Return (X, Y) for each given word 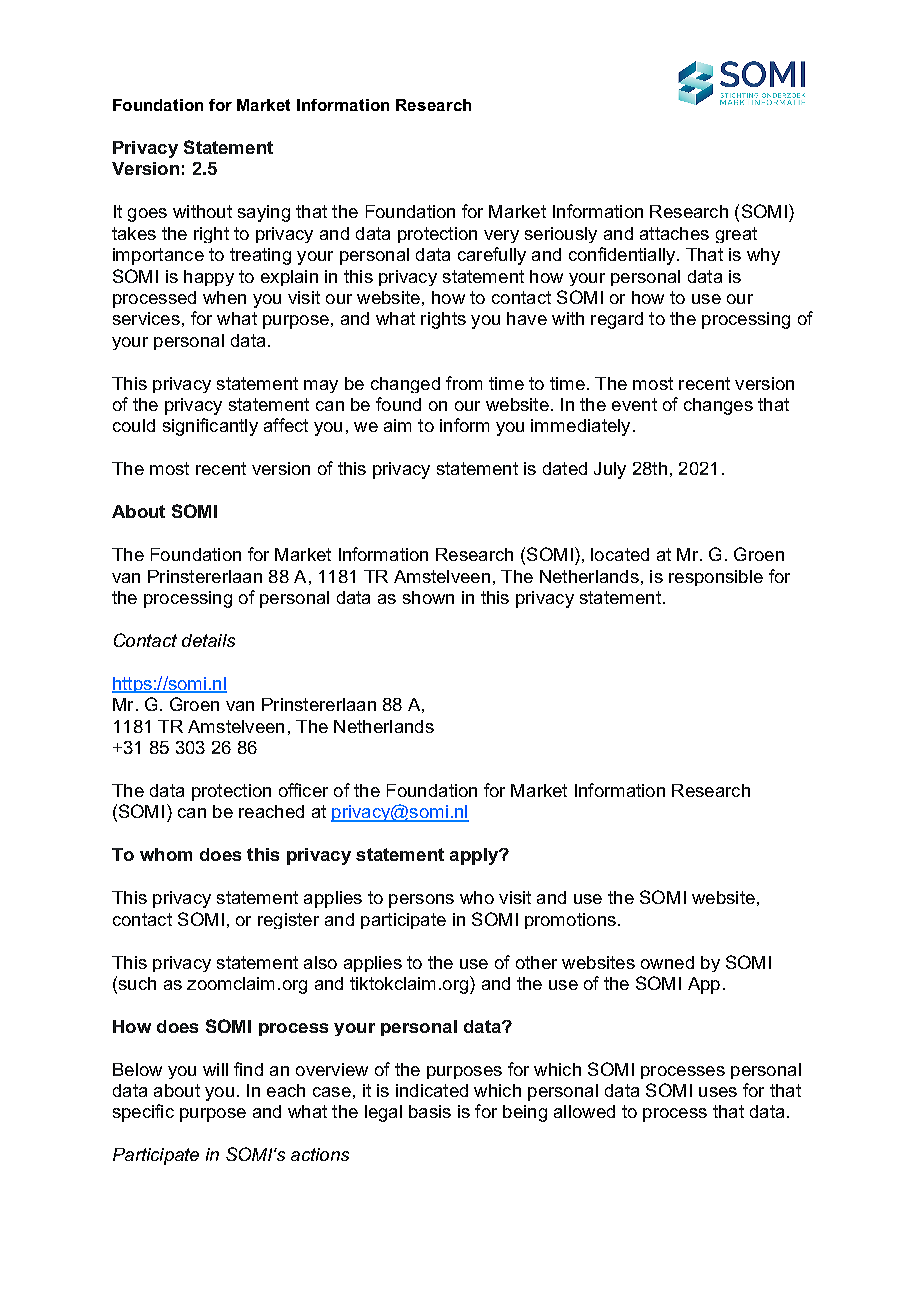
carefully (492, 256)
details (208, 640)
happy (209, 278)
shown (428, 597)
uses (718, 1092)
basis (430, 1111)
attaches (674, 233)
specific (143, 1113)
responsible (716, 578)
